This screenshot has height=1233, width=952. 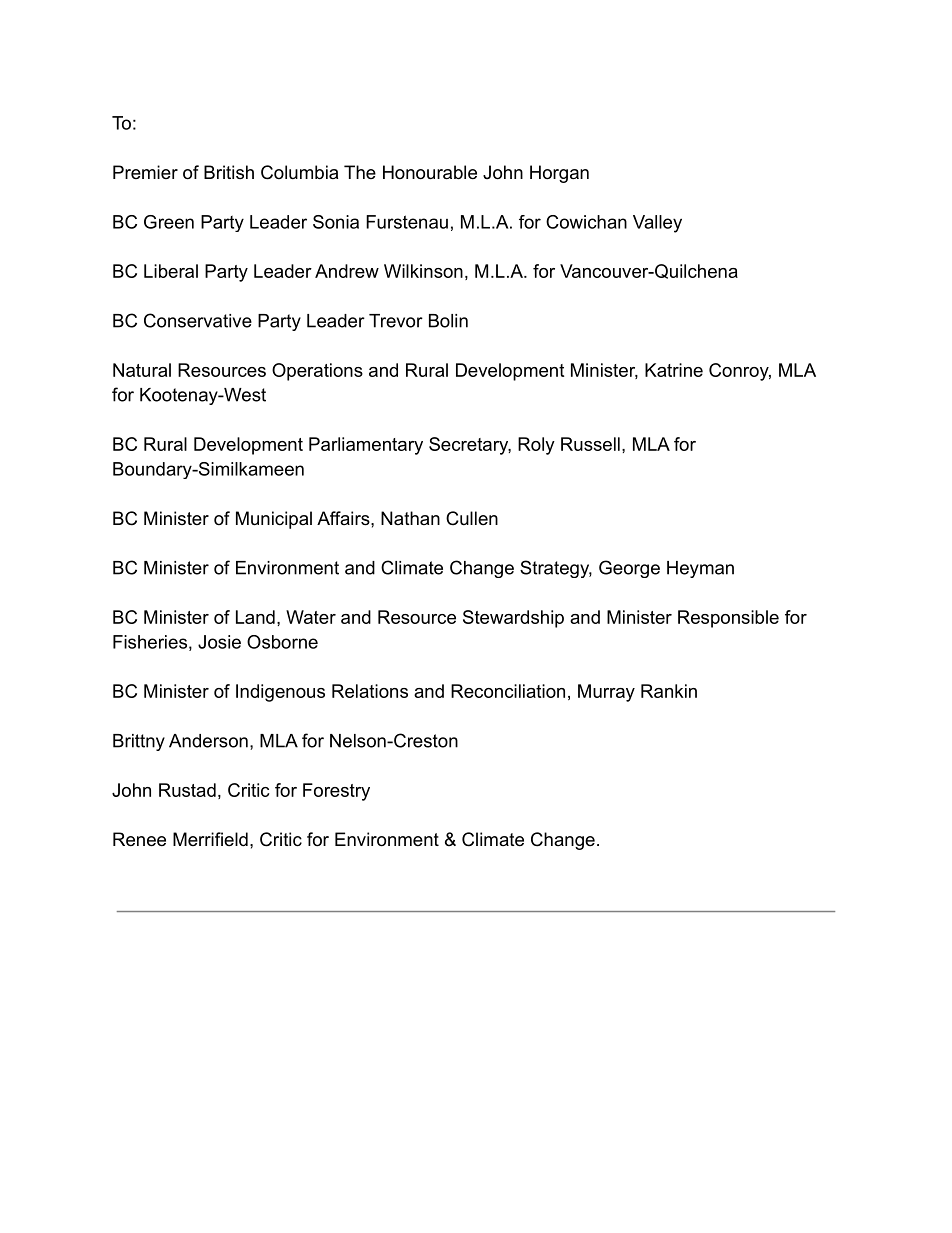 What do you see at coordinates (139, 839) in the screenshot?
I see `Renee` at bounding box center [139, 839].
